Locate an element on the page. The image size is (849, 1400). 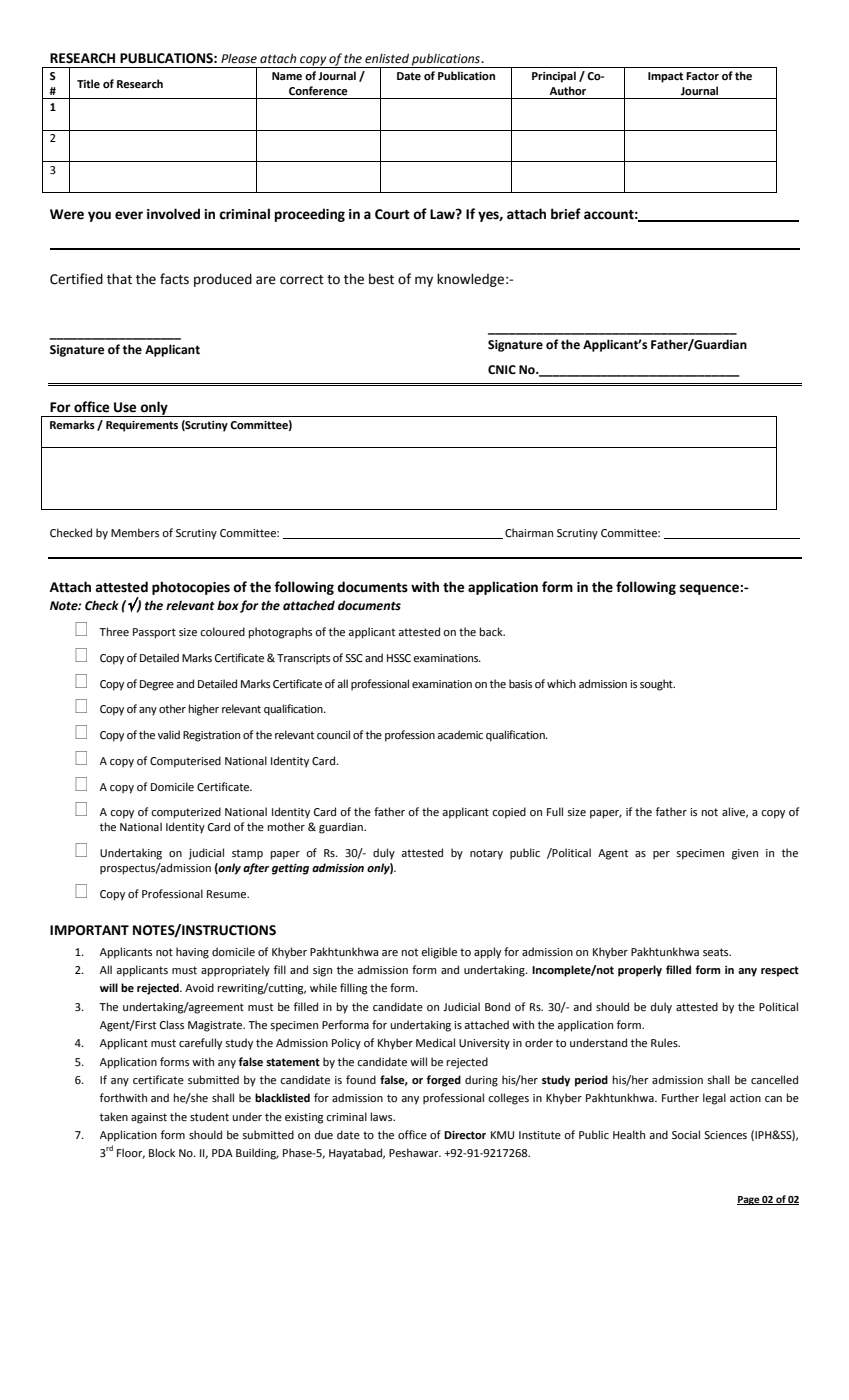
Social is located at coordinates (686, 1135).
